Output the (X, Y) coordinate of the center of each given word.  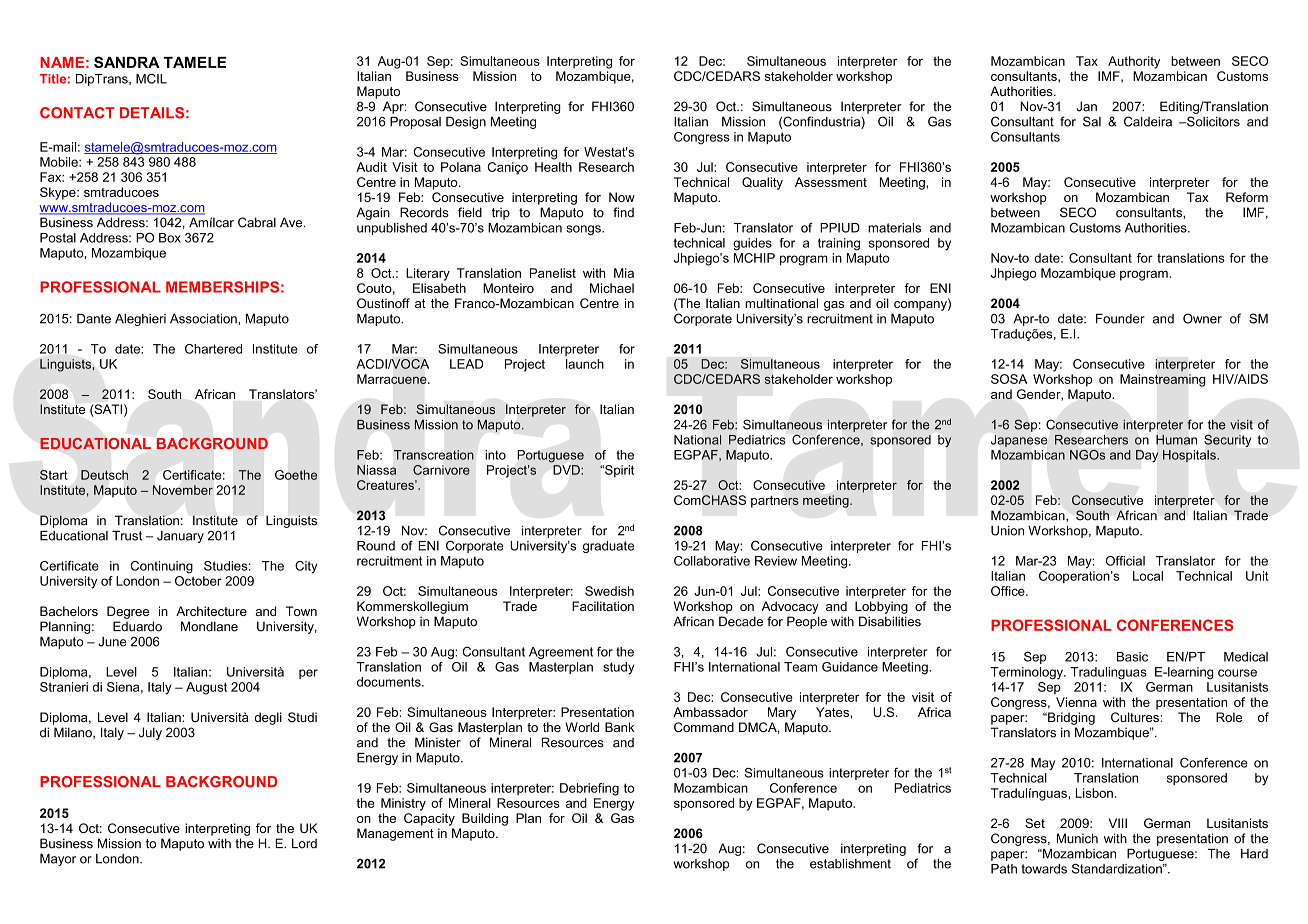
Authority (1134, 62)
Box (170, 238)
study (618, 668)
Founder (1120, 319)
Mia (624, 273)
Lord (304, 843)
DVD (567, 470)
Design (466, 123)
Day (1147, 456)
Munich (1077, 838)
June (112, 642)
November (183, 490)
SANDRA (127, 62)
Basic (1132, 657)
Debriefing (589, 789)
